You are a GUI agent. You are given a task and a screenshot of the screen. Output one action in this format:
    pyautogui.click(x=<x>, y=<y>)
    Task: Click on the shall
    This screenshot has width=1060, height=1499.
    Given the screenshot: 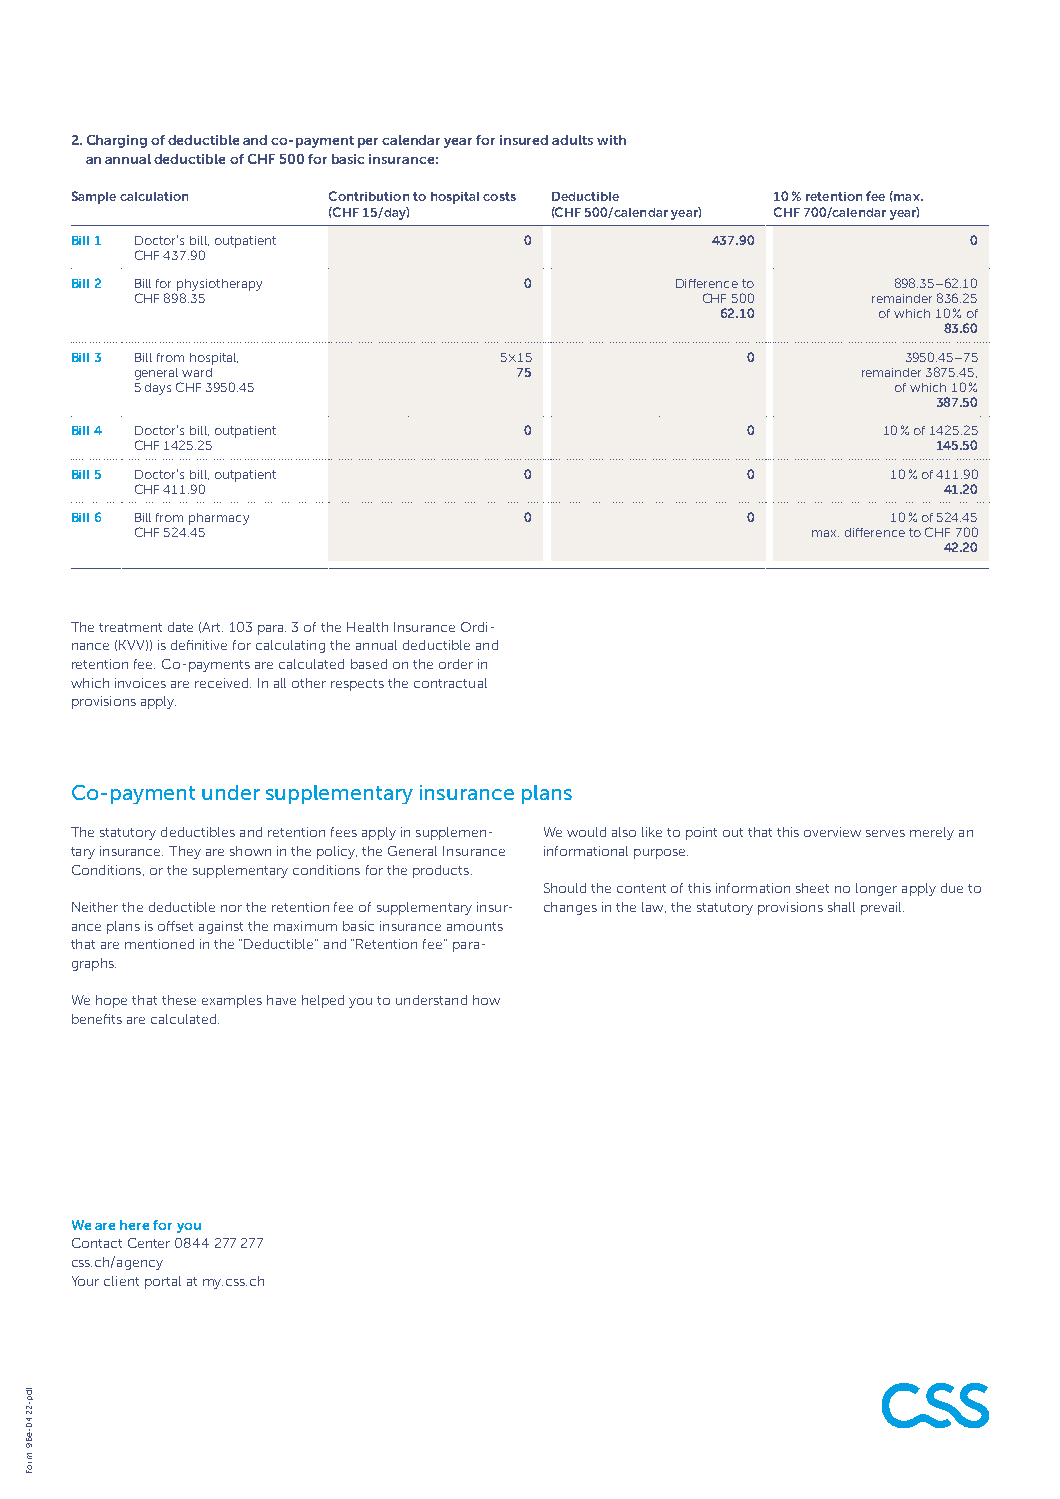 What is the action you would take?
    pyautogui.click(x=841, y=907)
